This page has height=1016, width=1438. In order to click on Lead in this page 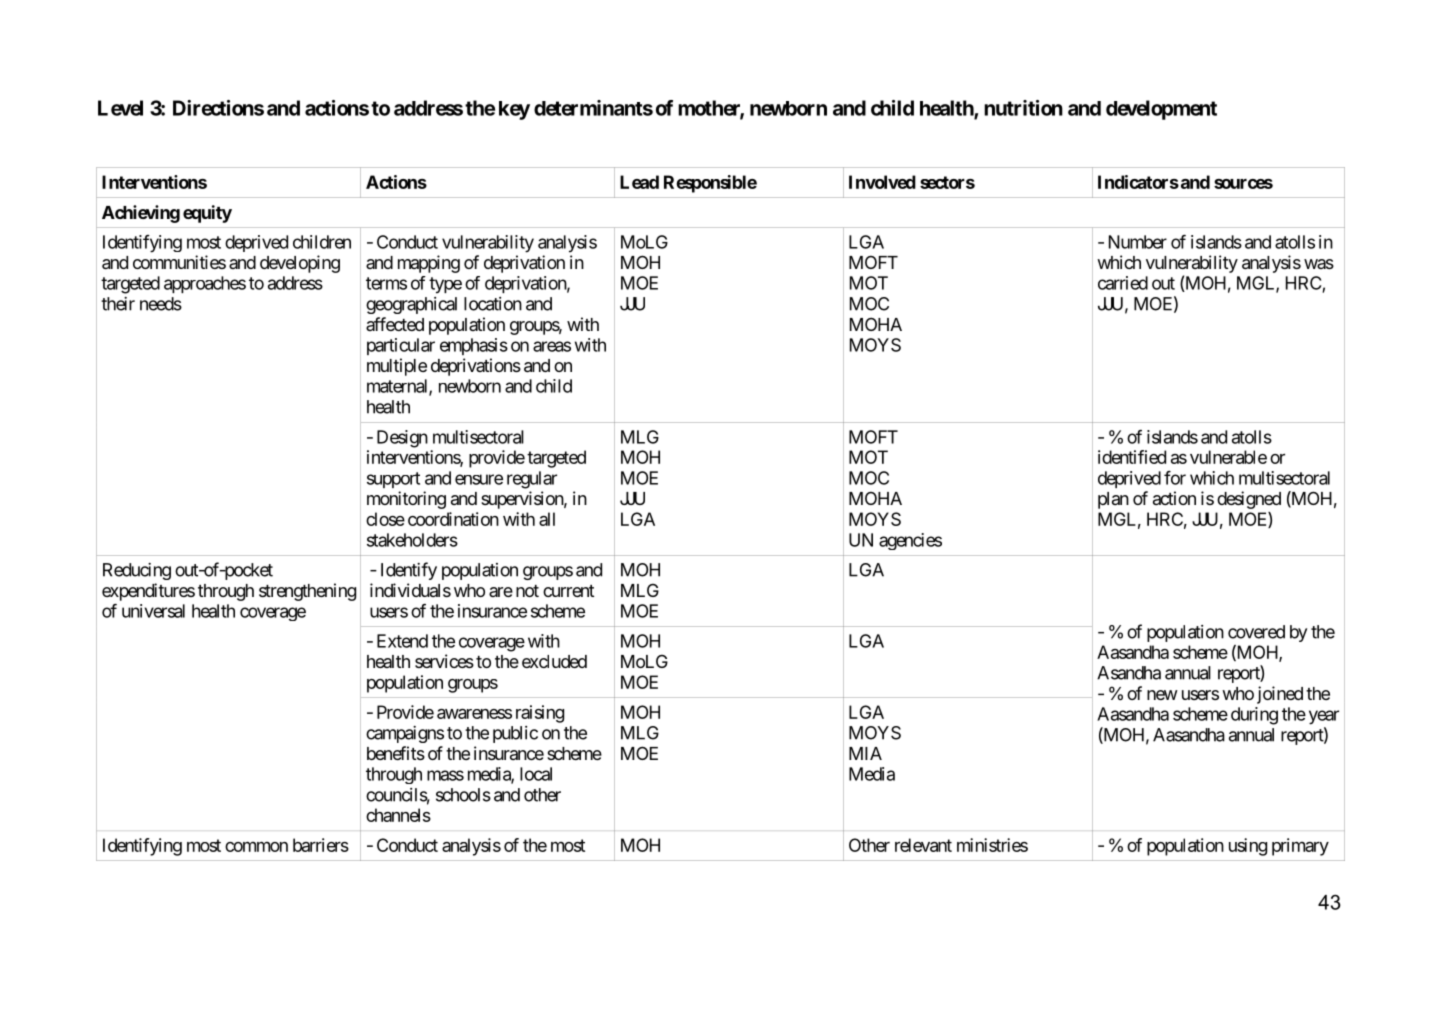, I will do `click(639, 182)`.
